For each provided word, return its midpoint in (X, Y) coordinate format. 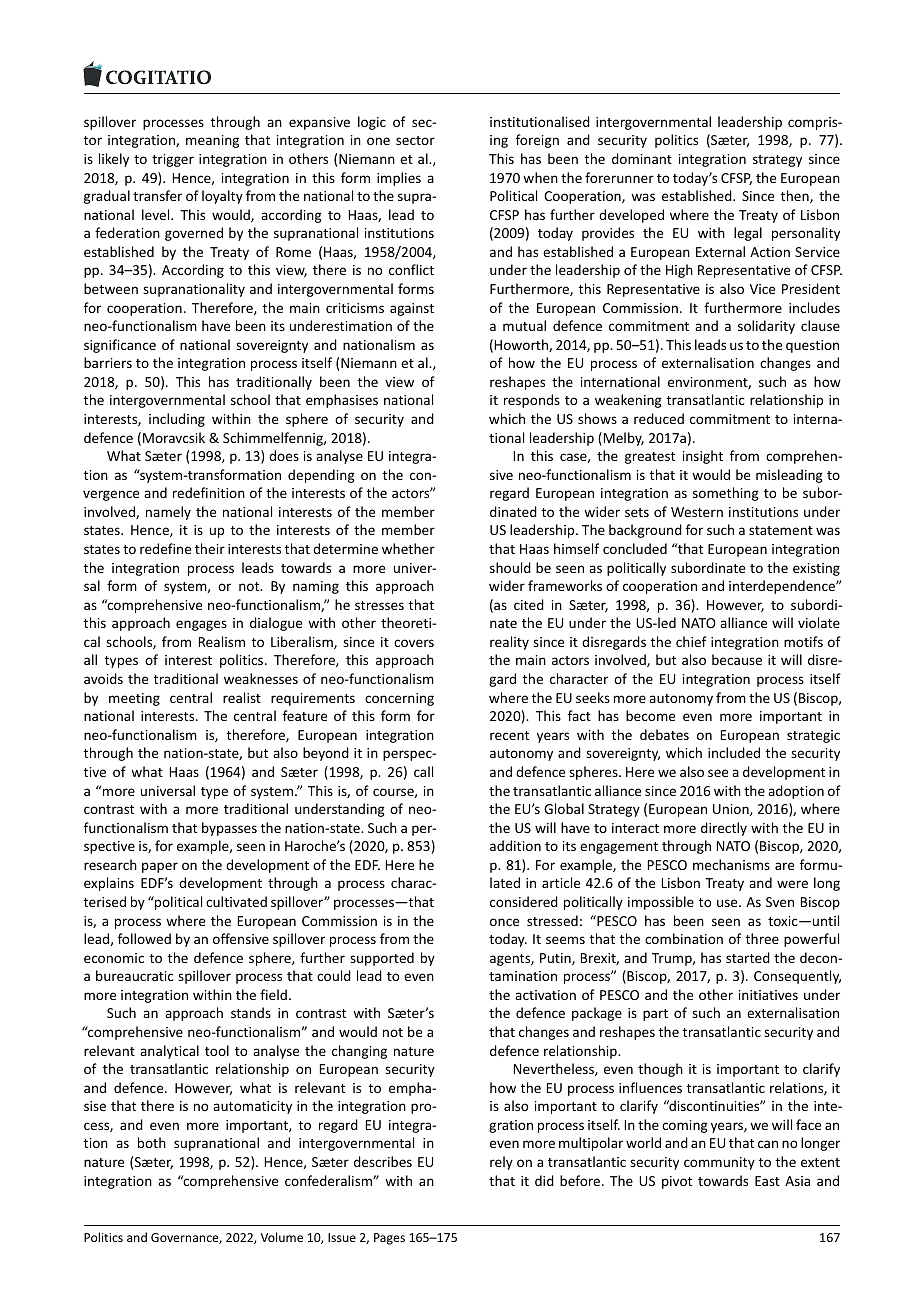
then (796, 196)
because (737, 659)
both (152, 1142)
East (767, 1181)
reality (509, 643)
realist (242, 697)
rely (501, 1163)
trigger (173, 160)
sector (415, 140)
